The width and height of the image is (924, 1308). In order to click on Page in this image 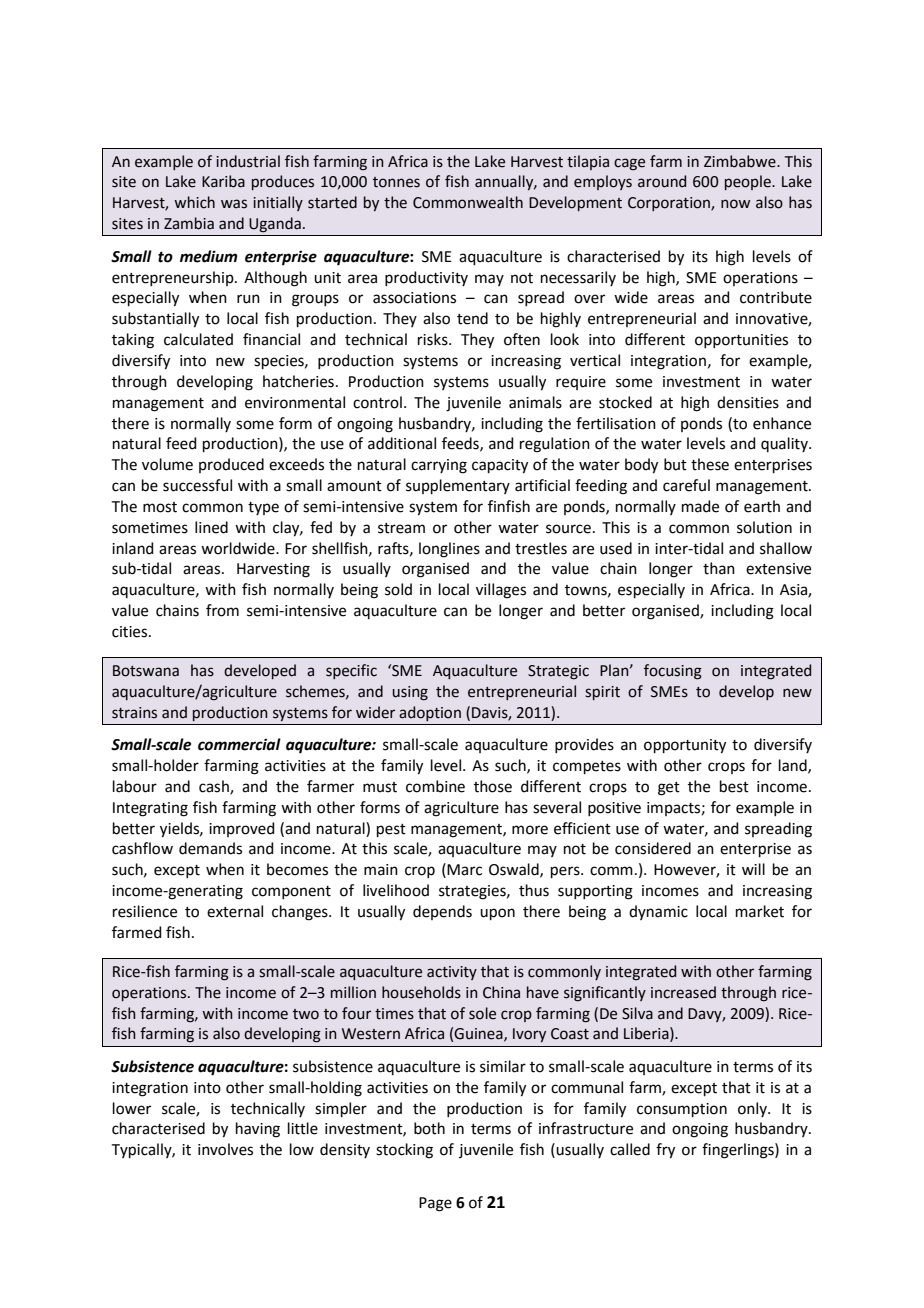, I will do `click(435, 1204)`.
